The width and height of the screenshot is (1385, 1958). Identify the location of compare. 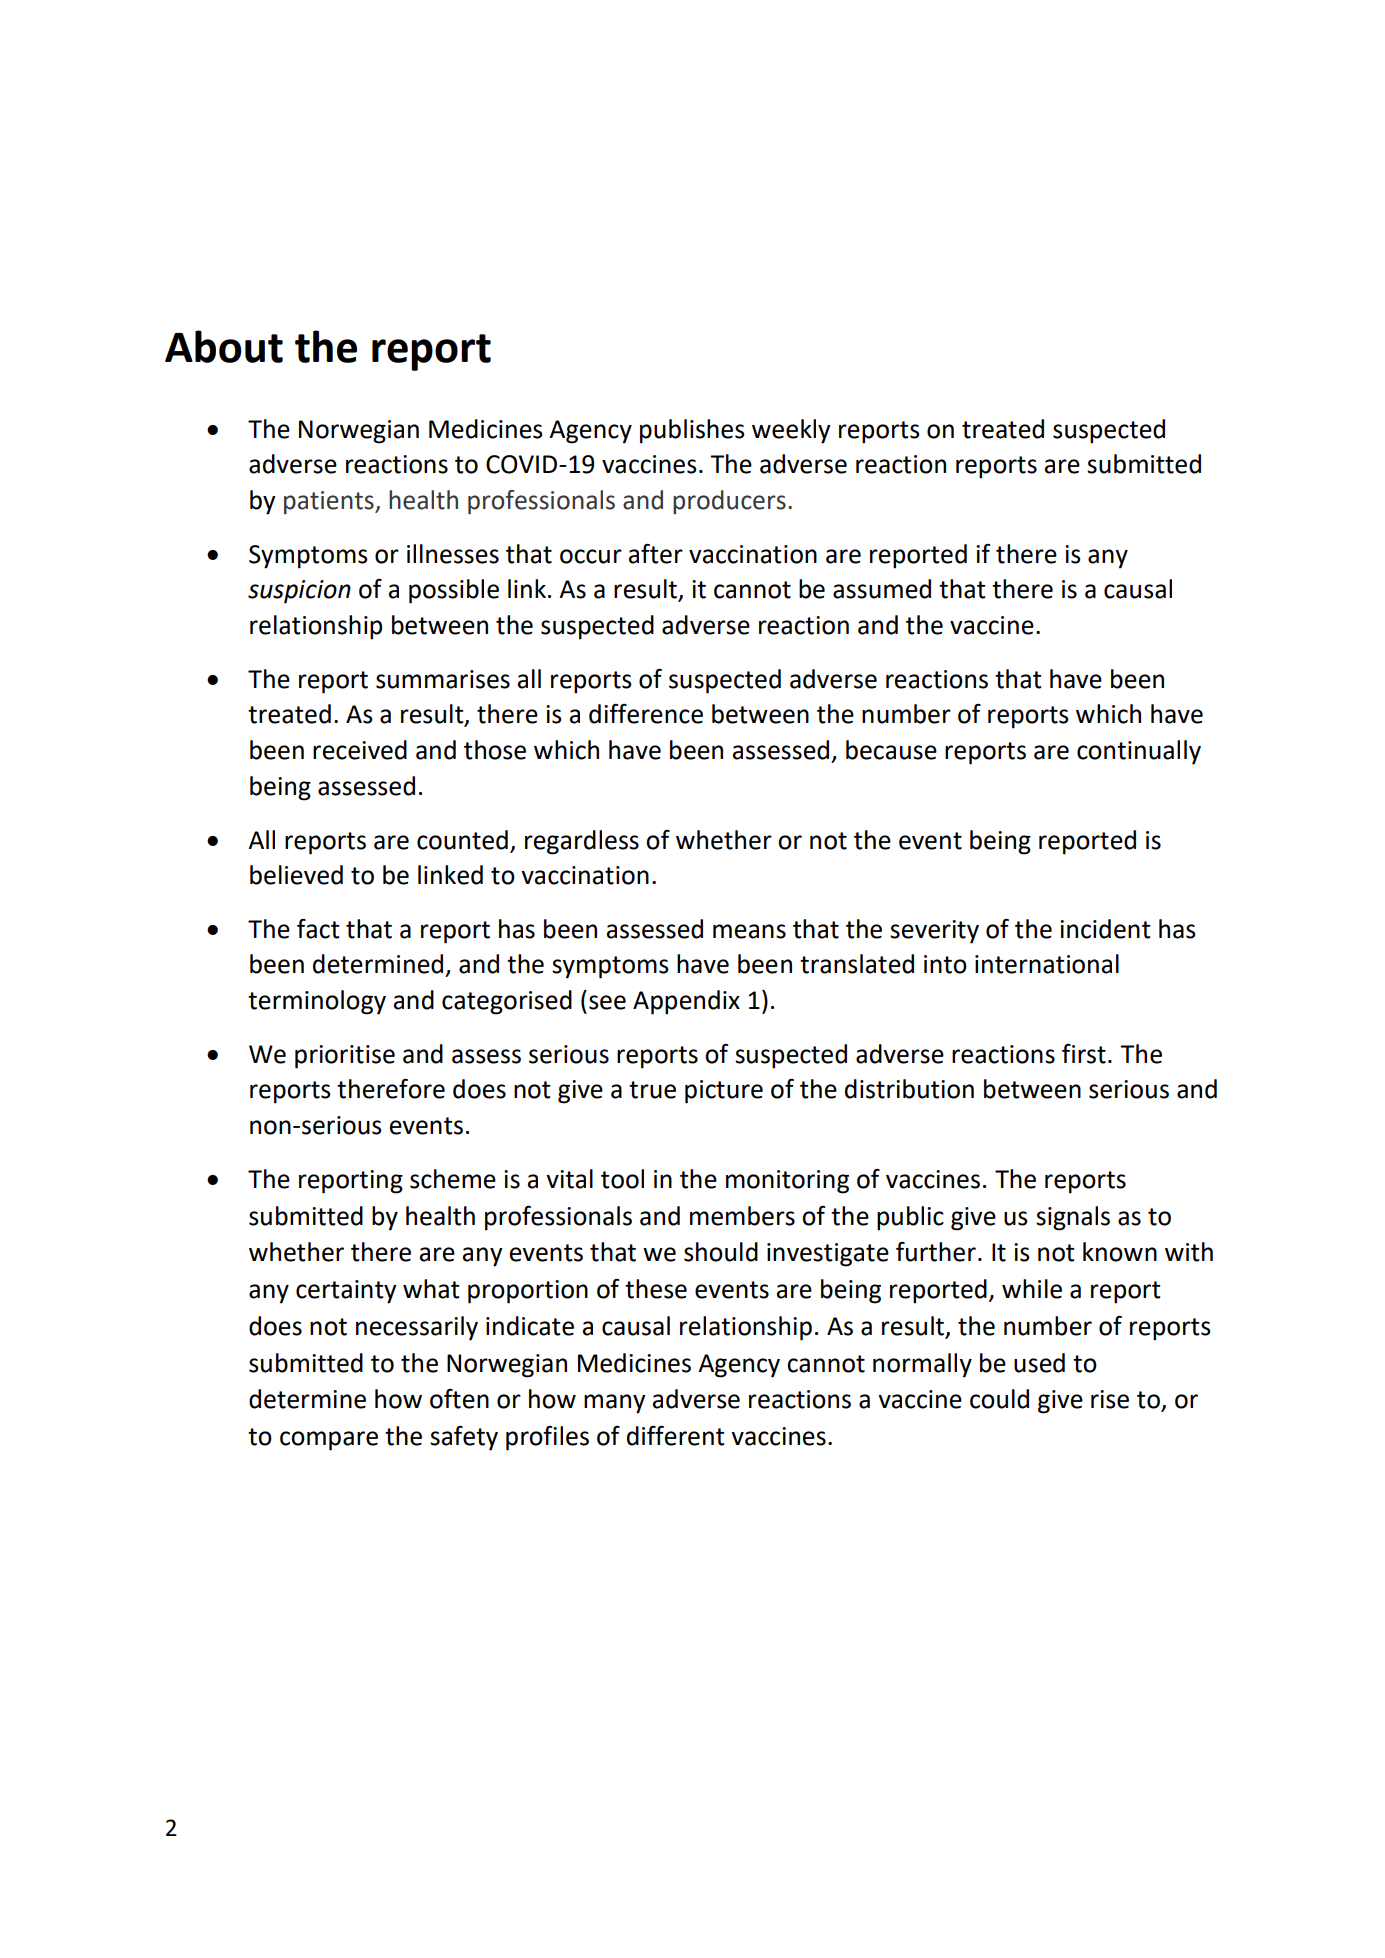
(329, 1441).
